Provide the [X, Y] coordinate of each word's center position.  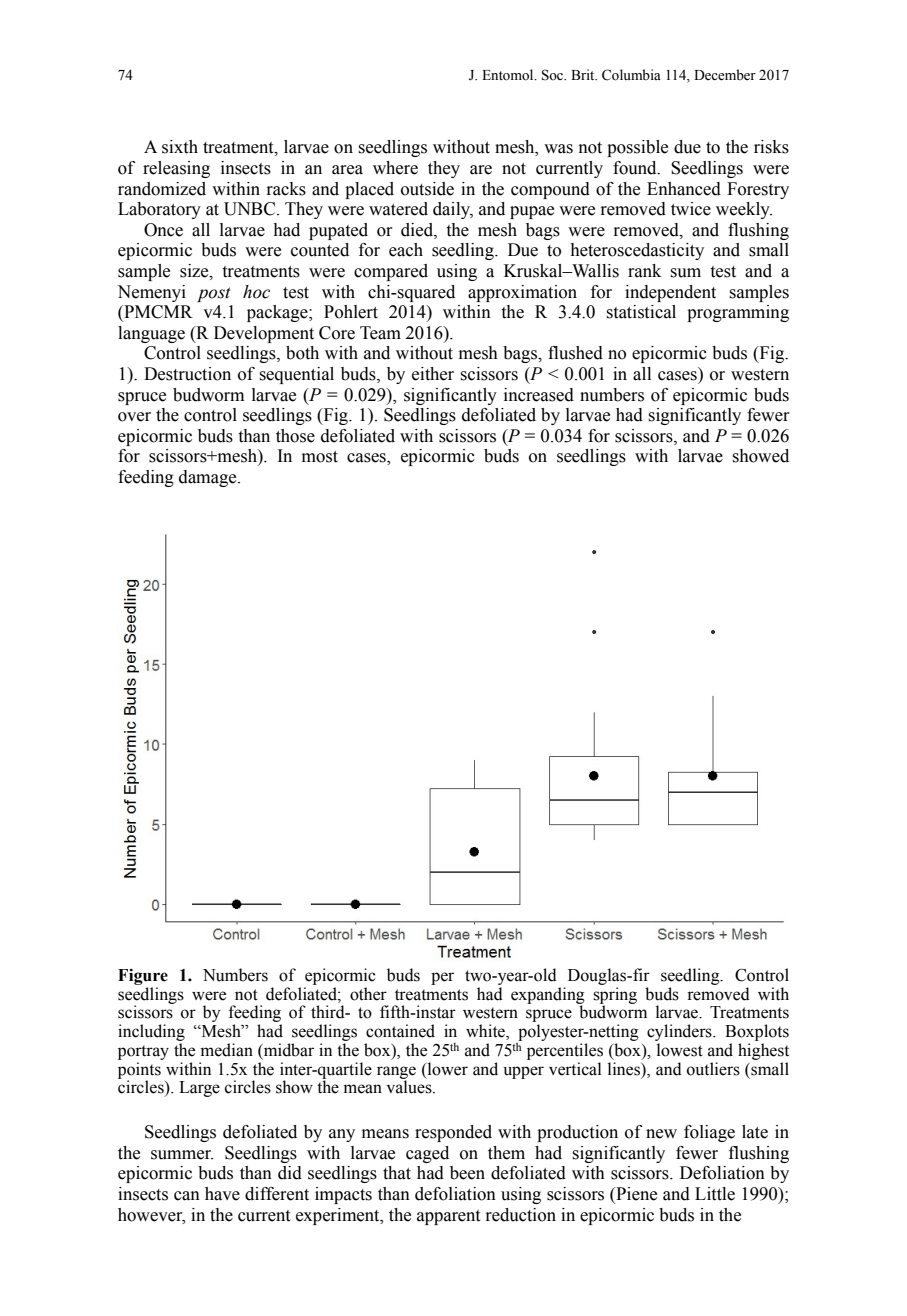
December [725, 75]
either [433, 374]
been [467, 1173]
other [368, 994]
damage [209, 478]
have [222, 1194]
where [395, 168]
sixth [180, 147]
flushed [575, 353]
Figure [143, 977]
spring [615, 996]
